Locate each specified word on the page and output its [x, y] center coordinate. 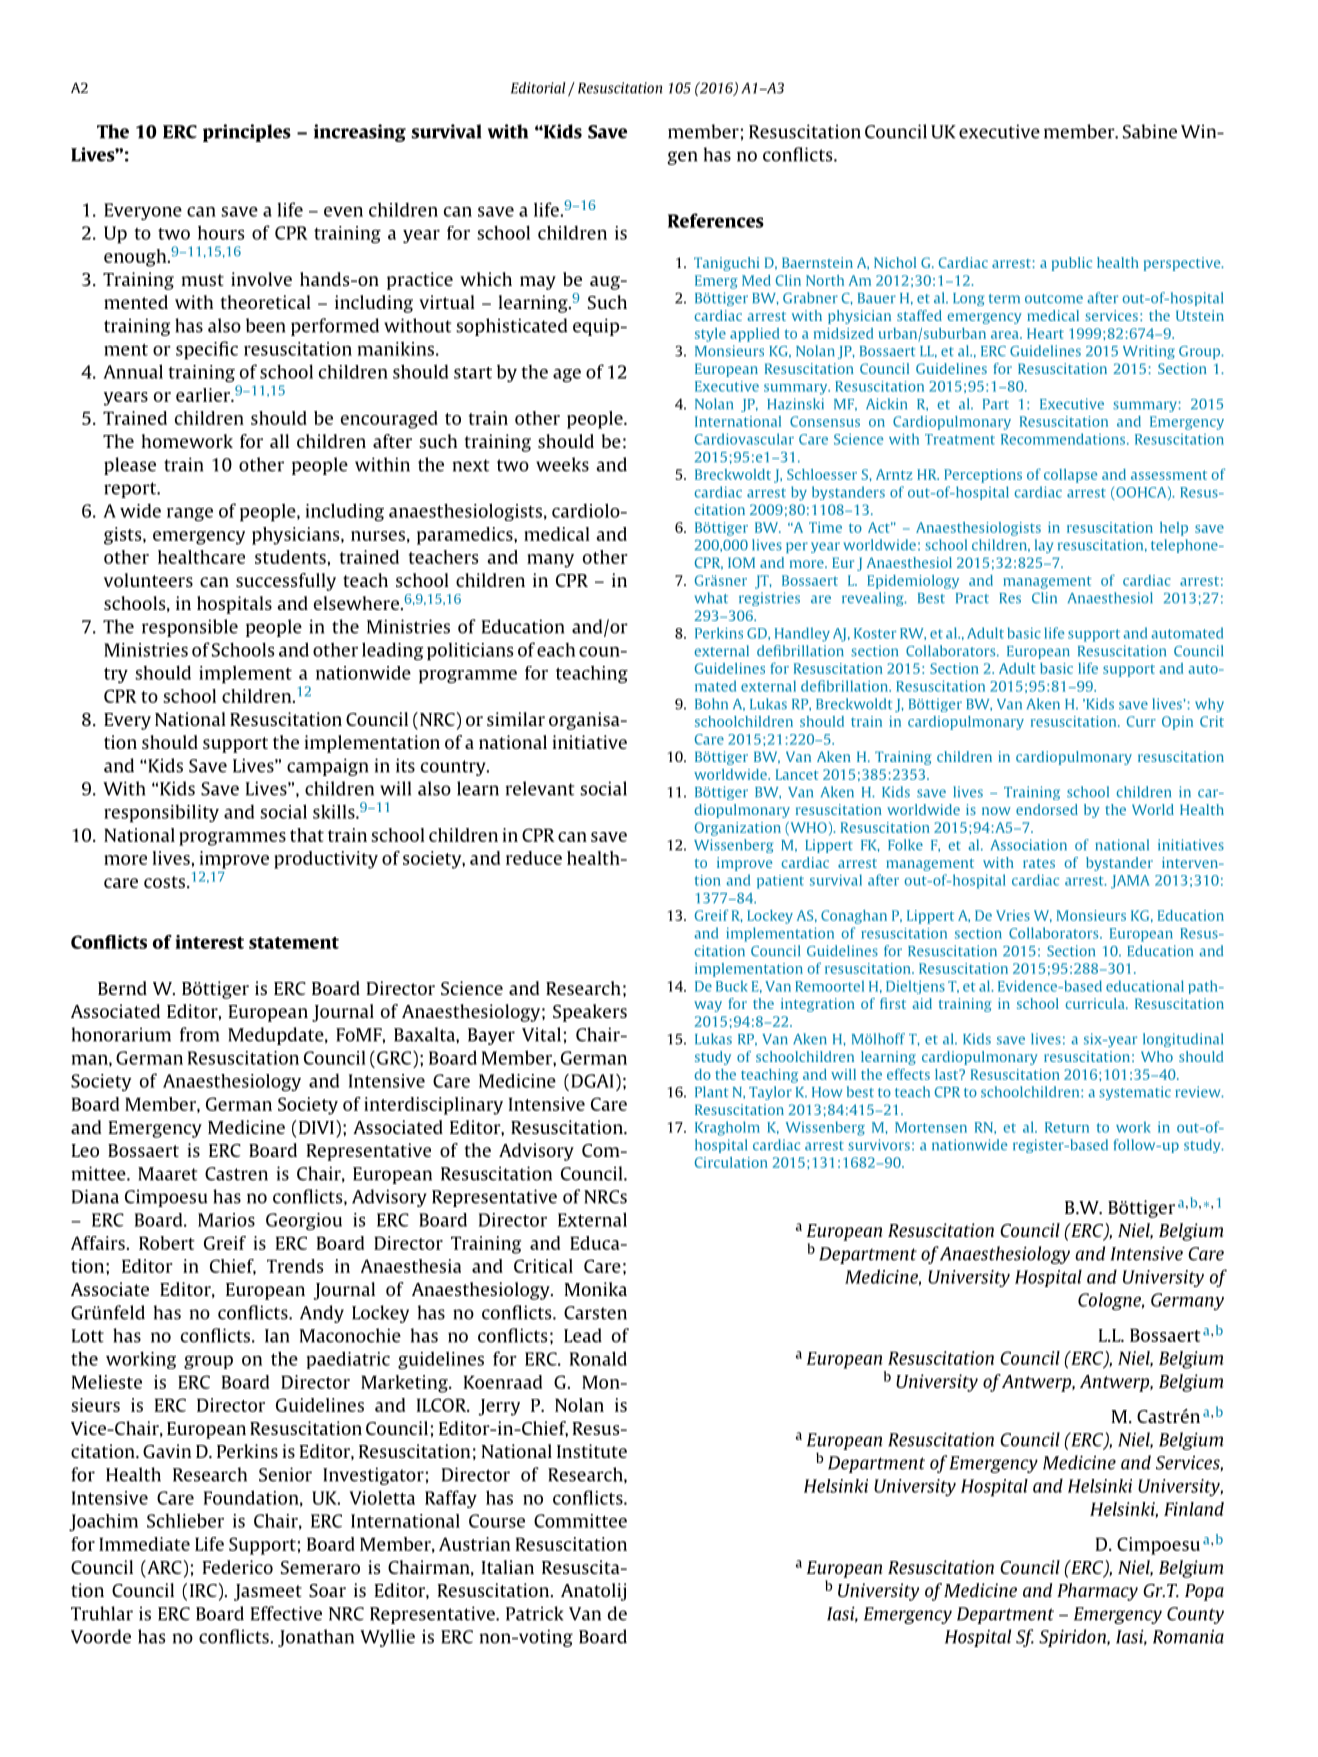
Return [1067, 1127]
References [716, 220]
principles [247, 133]
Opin [1177, 723]
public [1072, 264]
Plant [711, 1092]
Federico [238, 1567]
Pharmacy [1097, 1592]
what [711, 598]
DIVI [316, 1127]
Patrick [534, 1613]
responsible [190, 628]
